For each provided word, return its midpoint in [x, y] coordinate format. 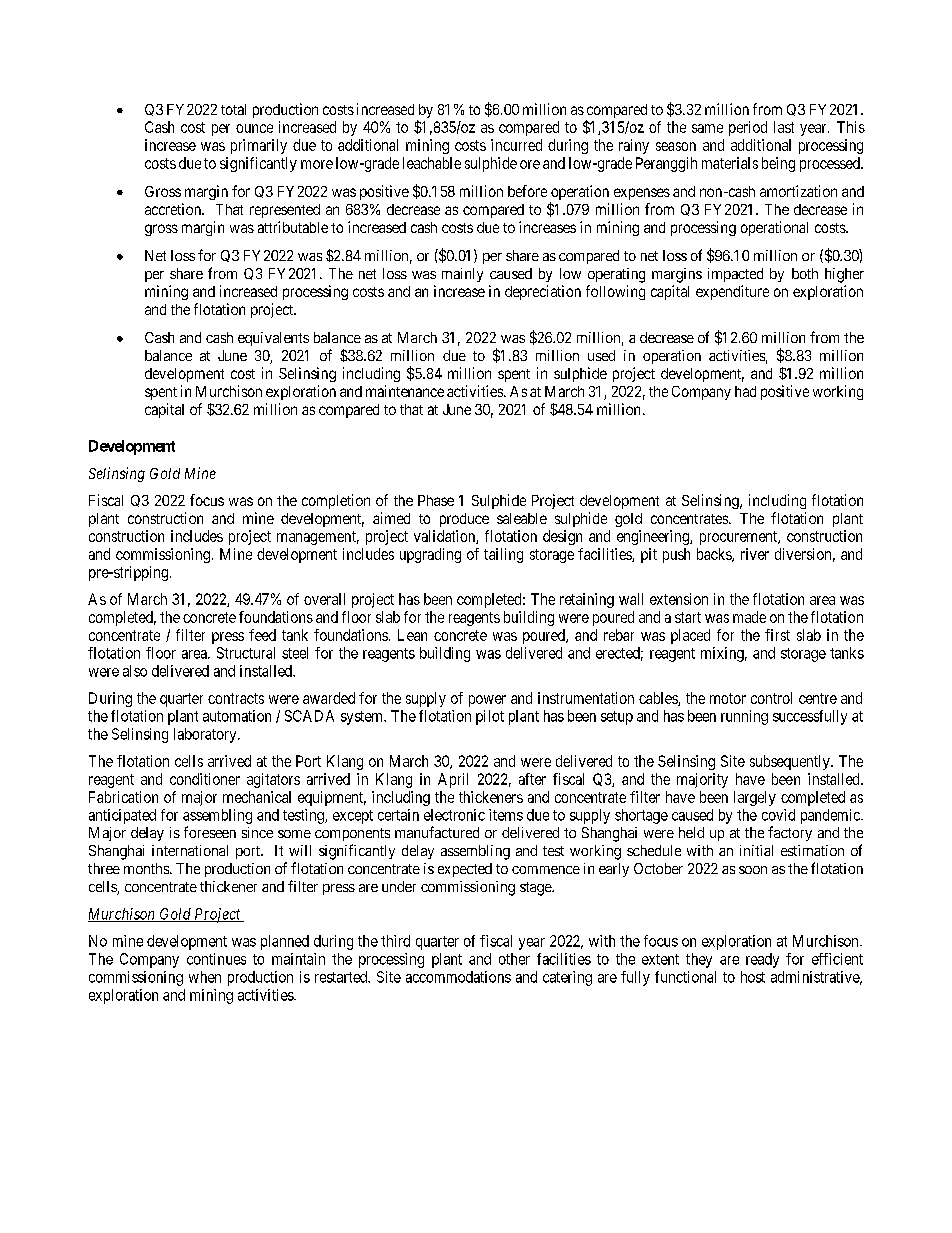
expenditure [732, 292]
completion [336, 501]
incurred [516, 145]
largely [755, 798]
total [233, 109]
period [748, 128]
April [453, 780]
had [745, 391]
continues [216, 959]
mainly [462, 275]
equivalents [273, 339]
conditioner [205, 779]
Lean [412, 635]
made [749, 617]
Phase [436, 500]
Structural [246, 653]
